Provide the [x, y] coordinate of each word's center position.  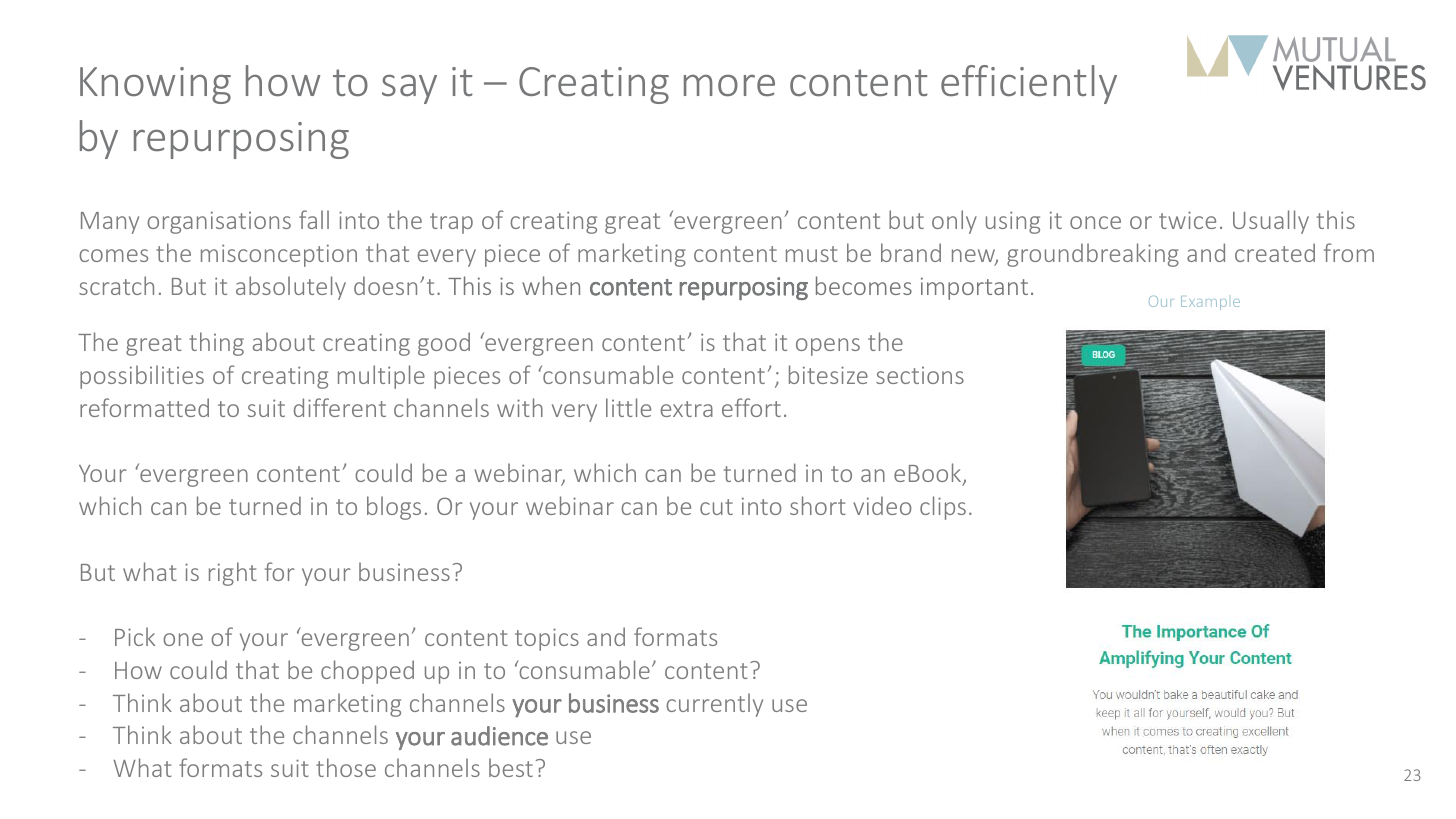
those [346, 767]
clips [943, 508]
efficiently [1029, 84]
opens [828, 347]
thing [216, 344]
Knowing [155, 85]
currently [714, 705]
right [233, 574]
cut [716, 507]
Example [1210, 303]
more [729, 85]
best [511, 767]
